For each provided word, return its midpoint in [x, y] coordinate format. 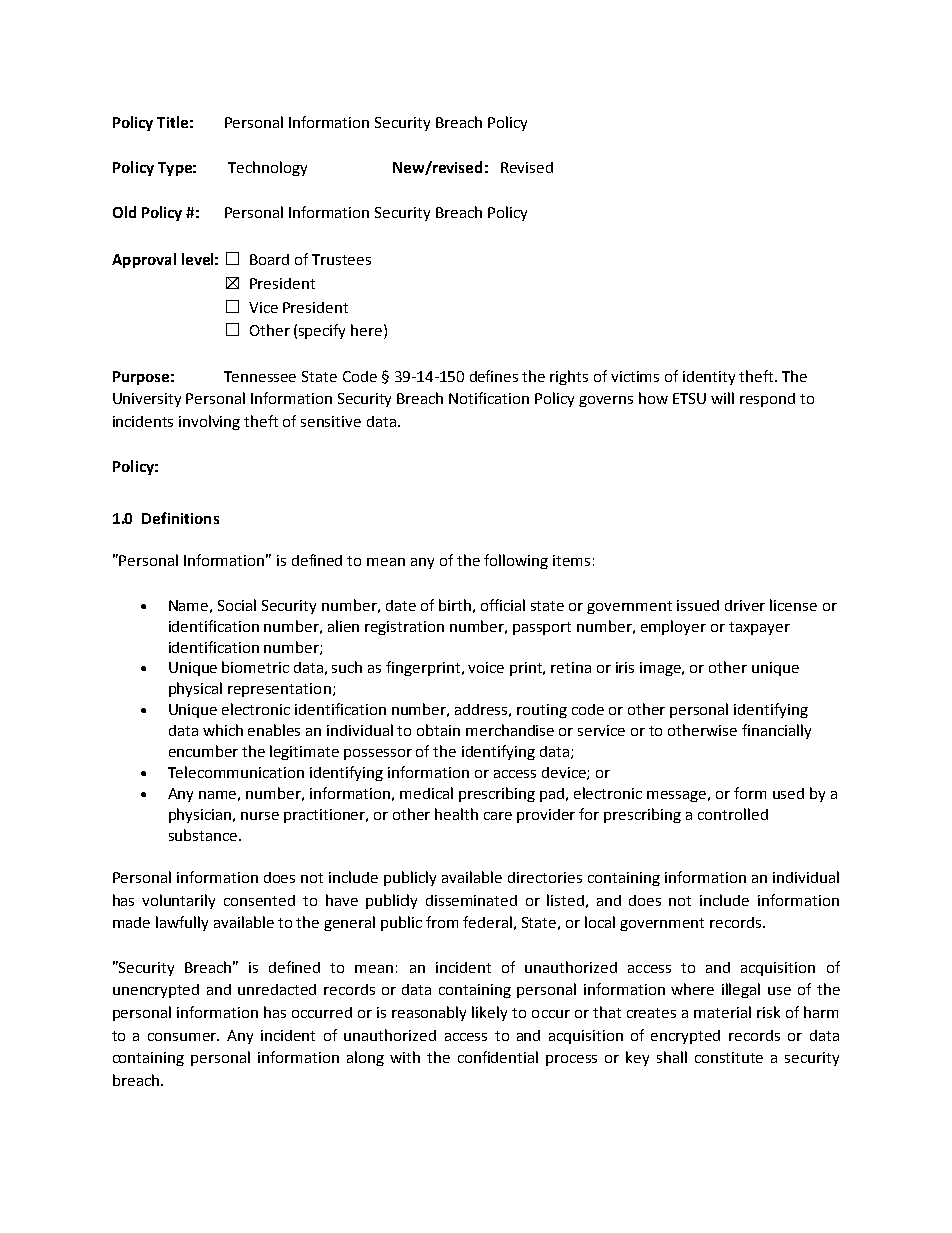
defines [494, 376]
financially [776, 731]
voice [486, 667]
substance [204, 835]
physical [195, 689]
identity [709, 378]
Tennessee [260, 376]
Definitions [180, 518]
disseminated [471, 900]
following [516, 561]
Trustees [341, 259]
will [722, 398]
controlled [733, 814]
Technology [267, 168]
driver [745, 605]
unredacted [277, 989]
